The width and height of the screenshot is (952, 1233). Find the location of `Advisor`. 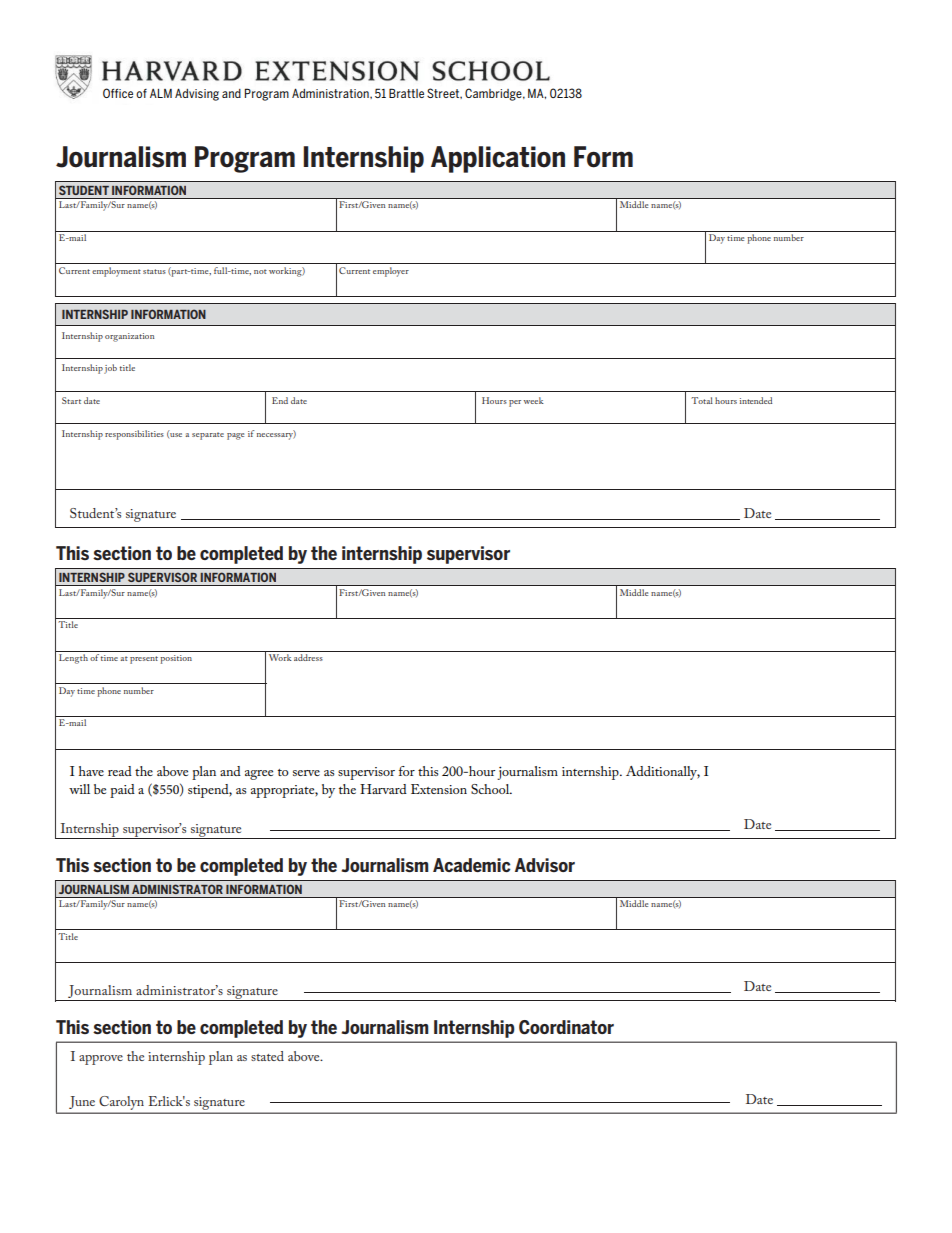

Advisor is located at coordinates (545, 865).
